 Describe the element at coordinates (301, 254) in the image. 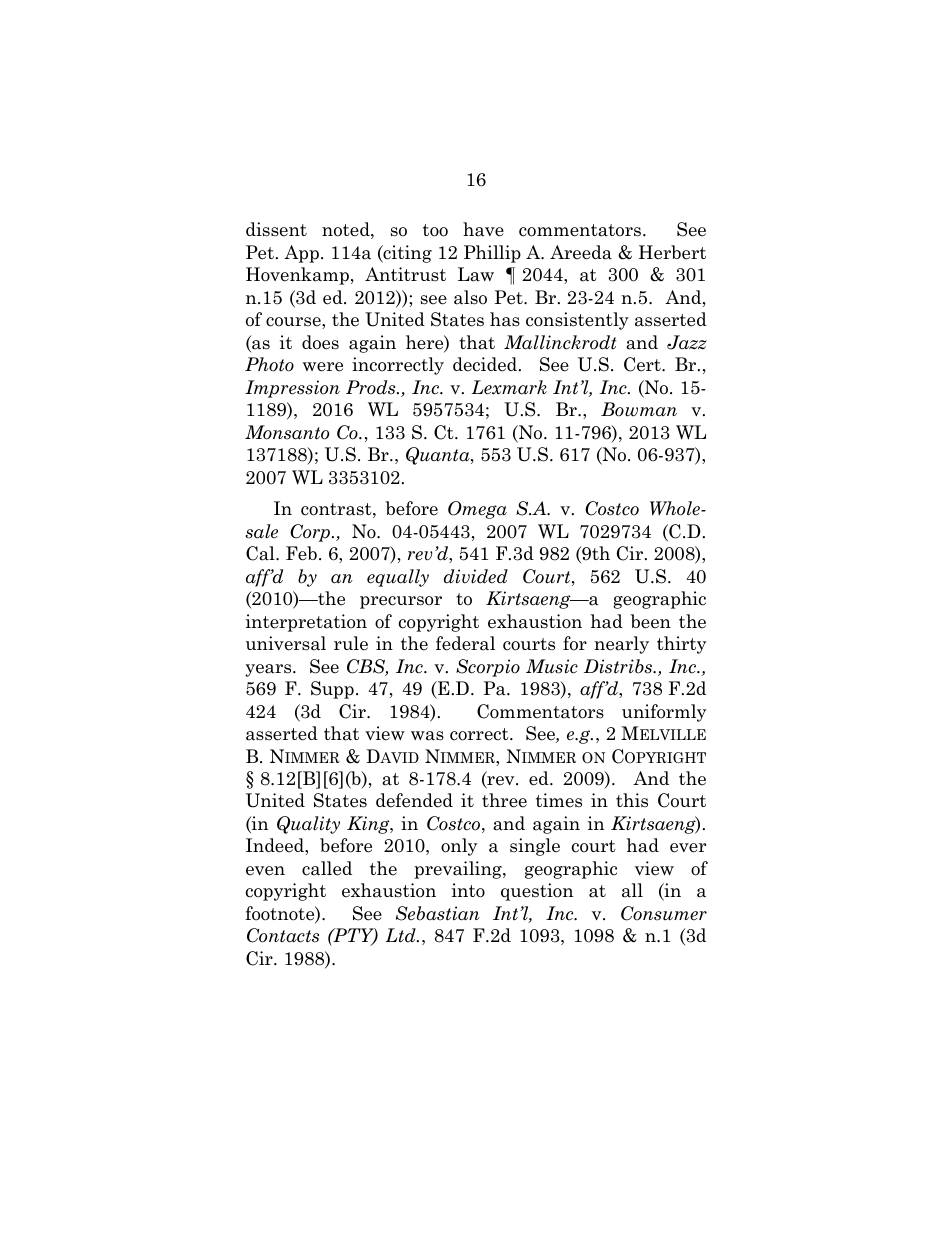

I see `App` at that location.
